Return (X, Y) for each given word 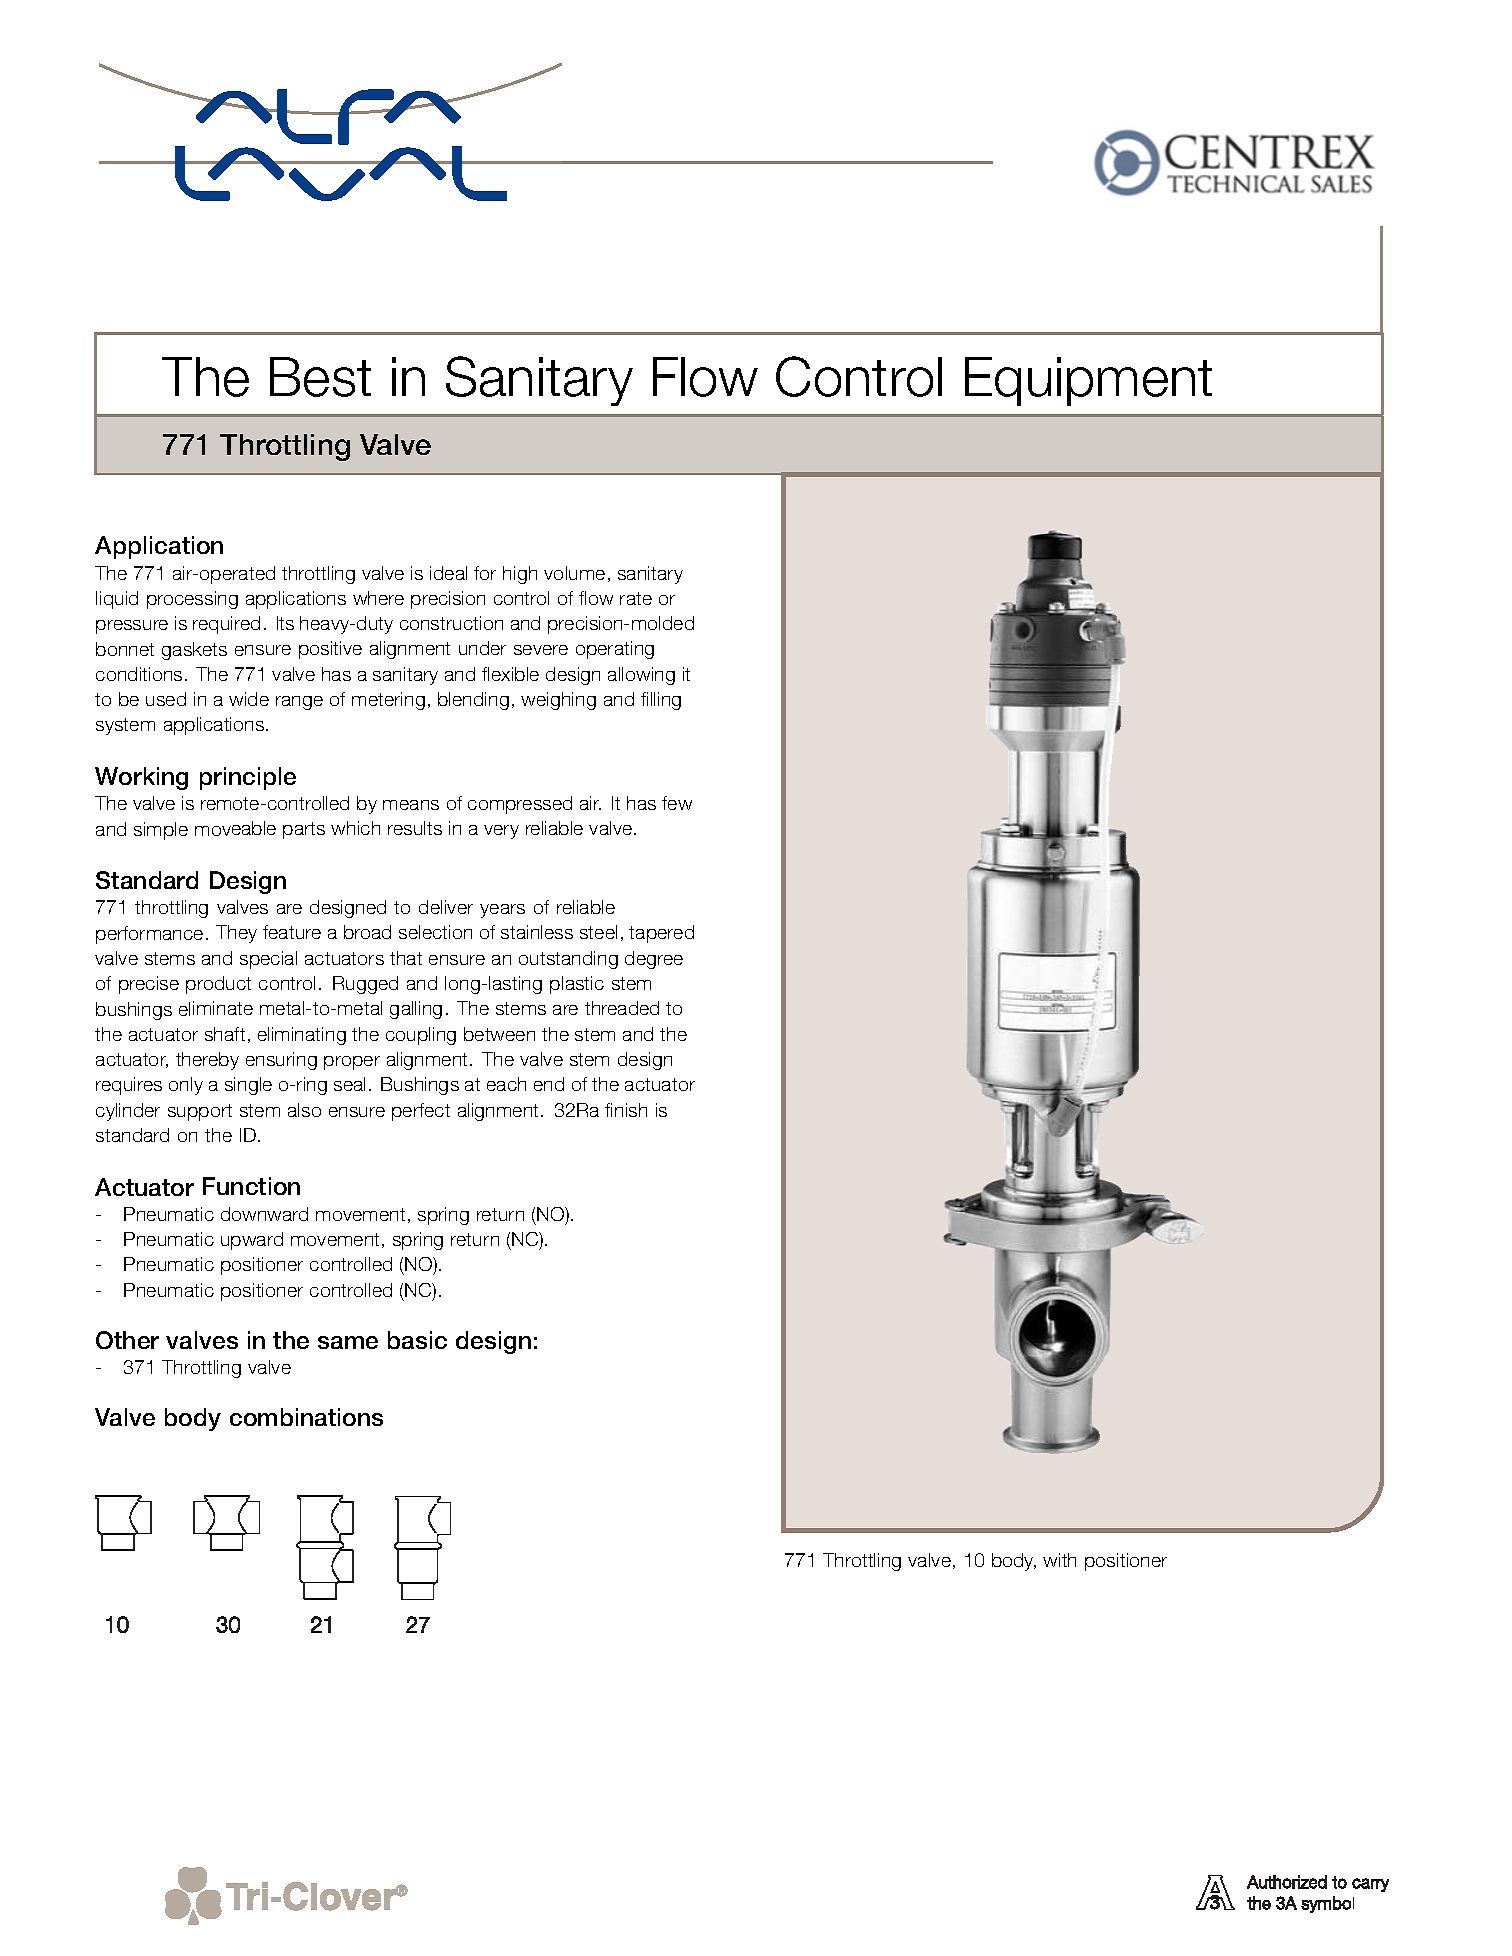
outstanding (568, 960)
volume (574, 573)
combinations (306, 1417)
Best (320, 377)
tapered (661, 934)
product (218, 985)
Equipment (1088, 381)
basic (417, 1340)
